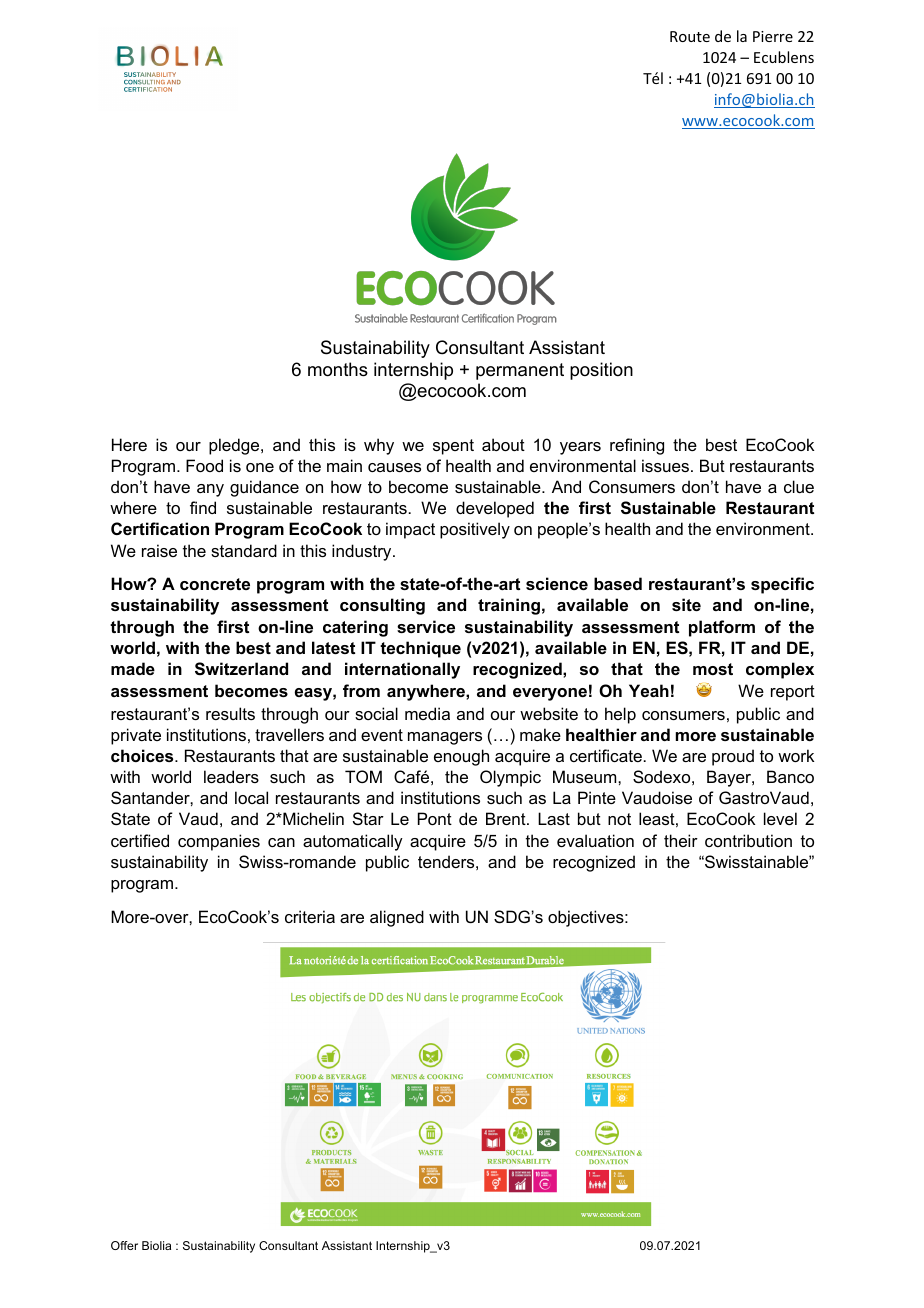  What do you see at coordinates (338, 369) in the screenshot?
I see `months` at bounding box center [338, 369].
